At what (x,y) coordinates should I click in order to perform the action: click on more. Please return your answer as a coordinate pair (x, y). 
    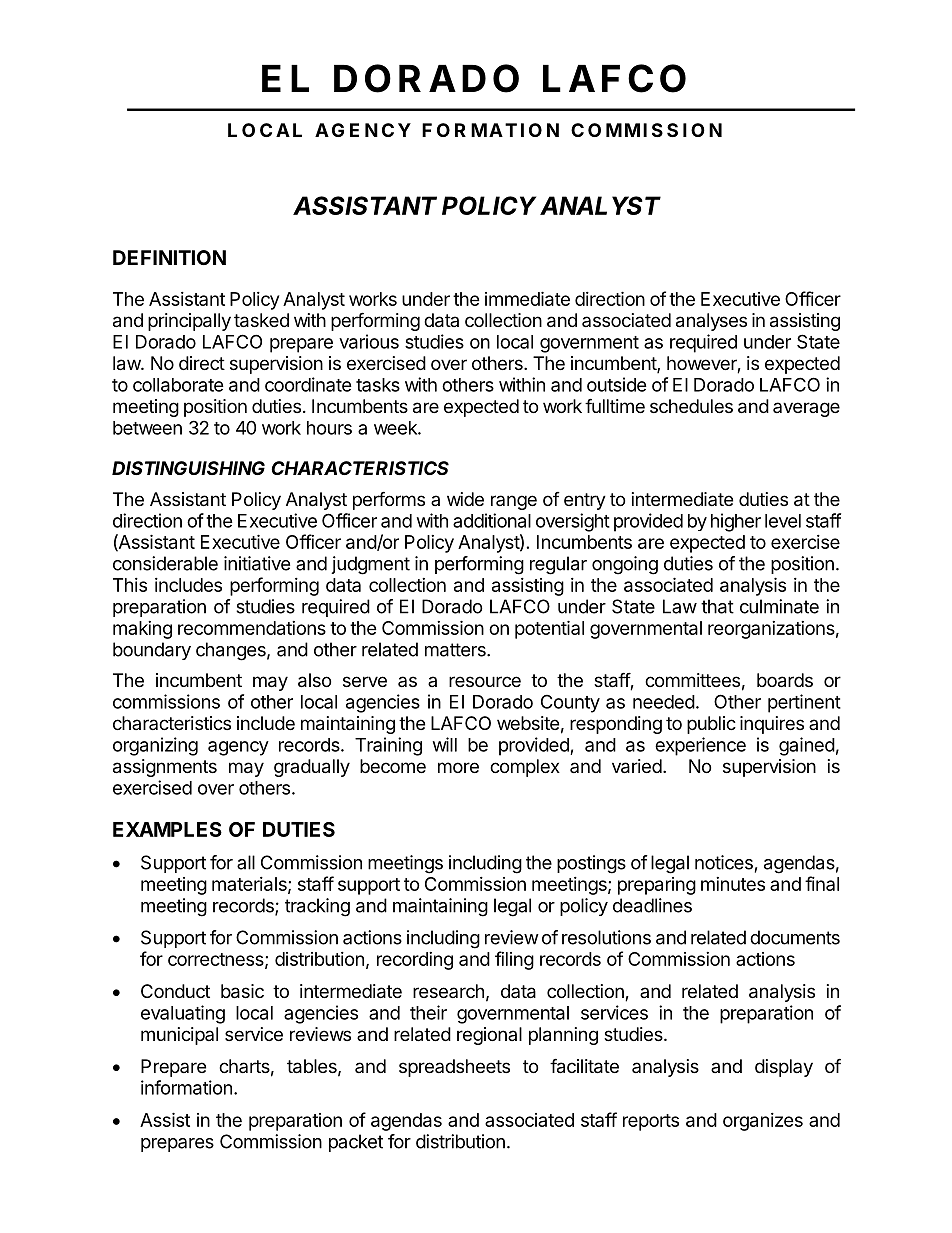
    Looking at the image, I should click on (458, 767).
